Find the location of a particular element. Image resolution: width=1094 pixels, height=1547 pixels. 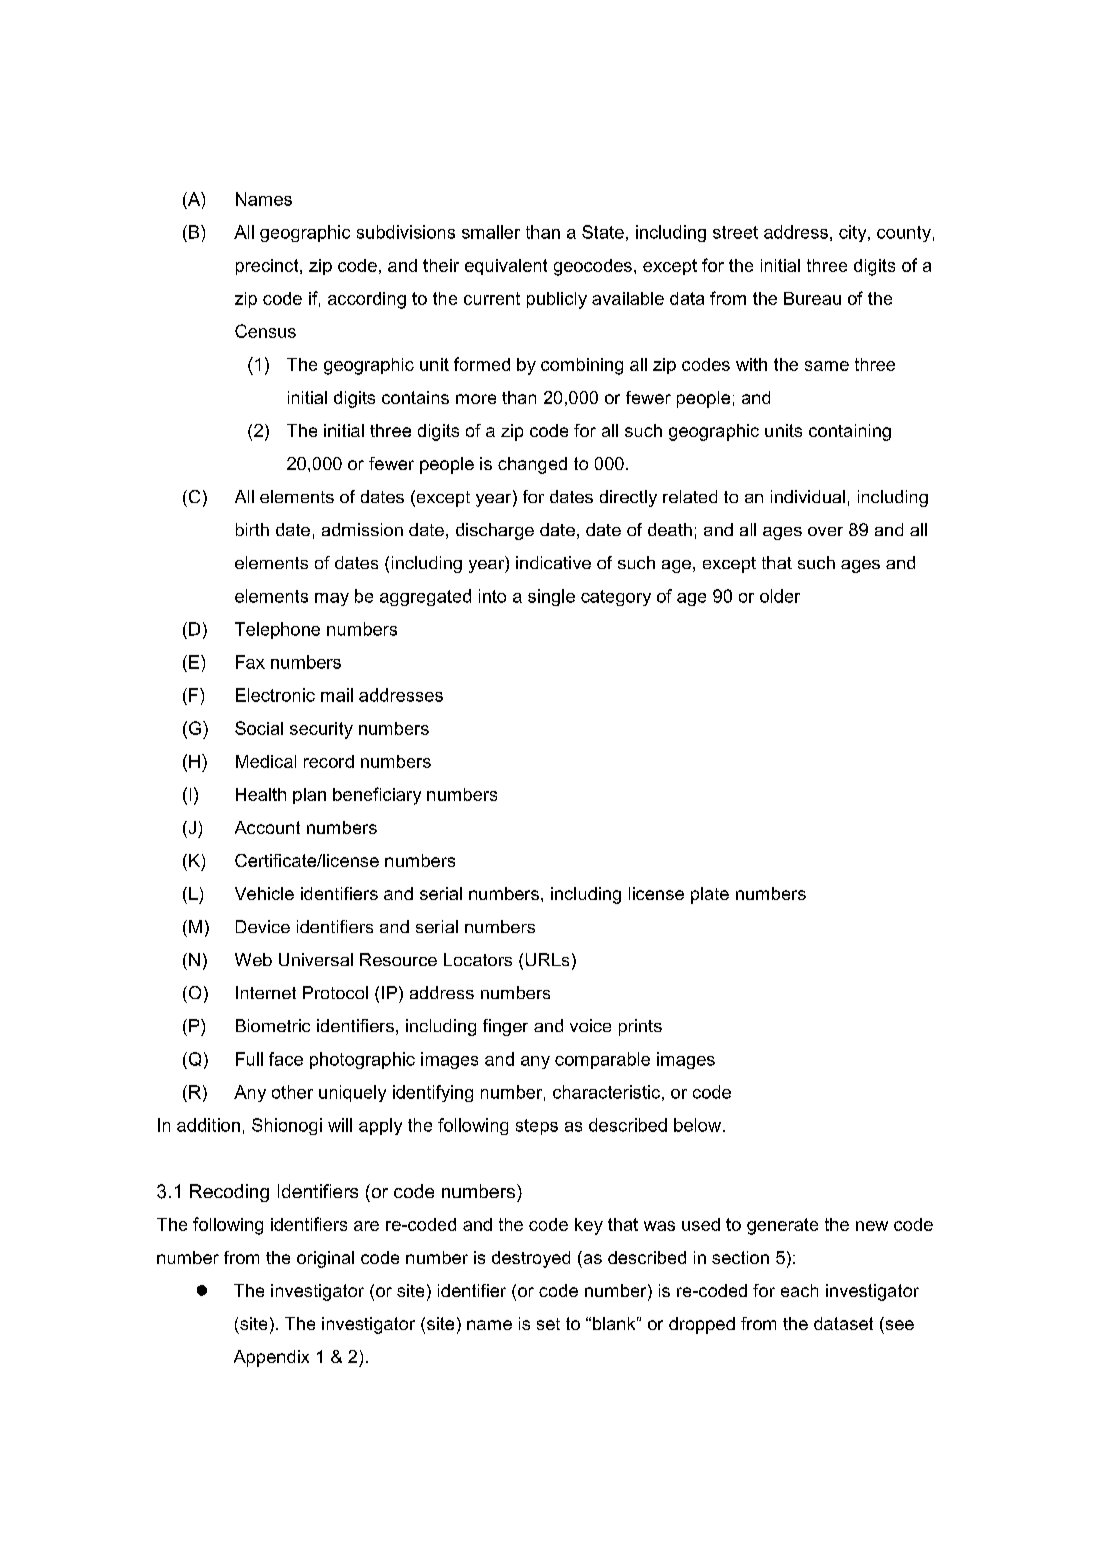

precinct is located at coordinates (268, 267).
